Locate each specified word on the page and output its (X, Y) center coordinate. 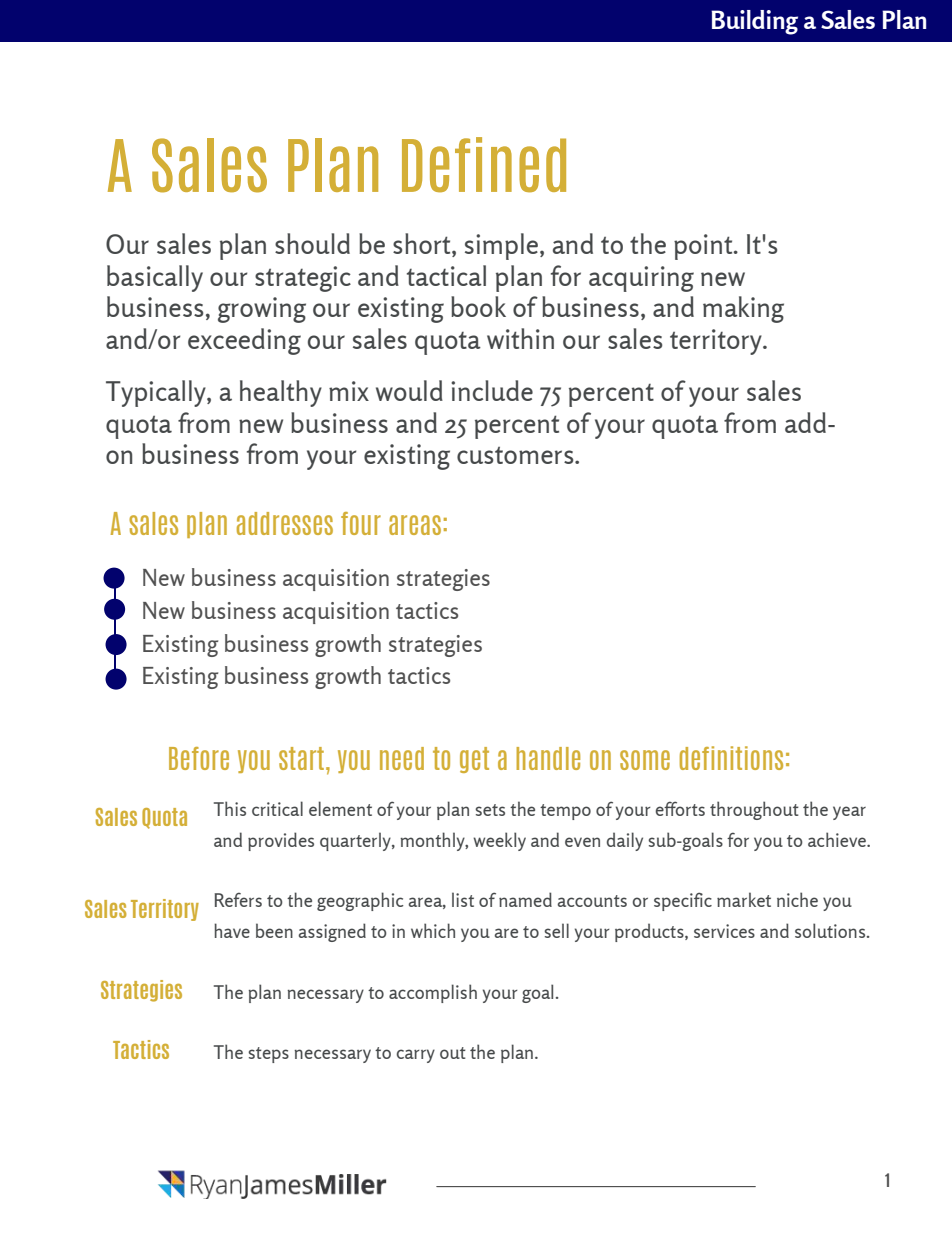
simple (503, 246)
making (743, 309)
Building (754, 22)
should (312, 243)
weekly (499, 841)
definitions (731, 758)
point (704, 247)
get (474, 760)
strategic (303, 279)
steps (268, 1055)
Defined (484, 165)
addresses (285, 523)
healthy (281, 393)
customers (516, 455)
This (230, 808)
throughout (754, 810)
